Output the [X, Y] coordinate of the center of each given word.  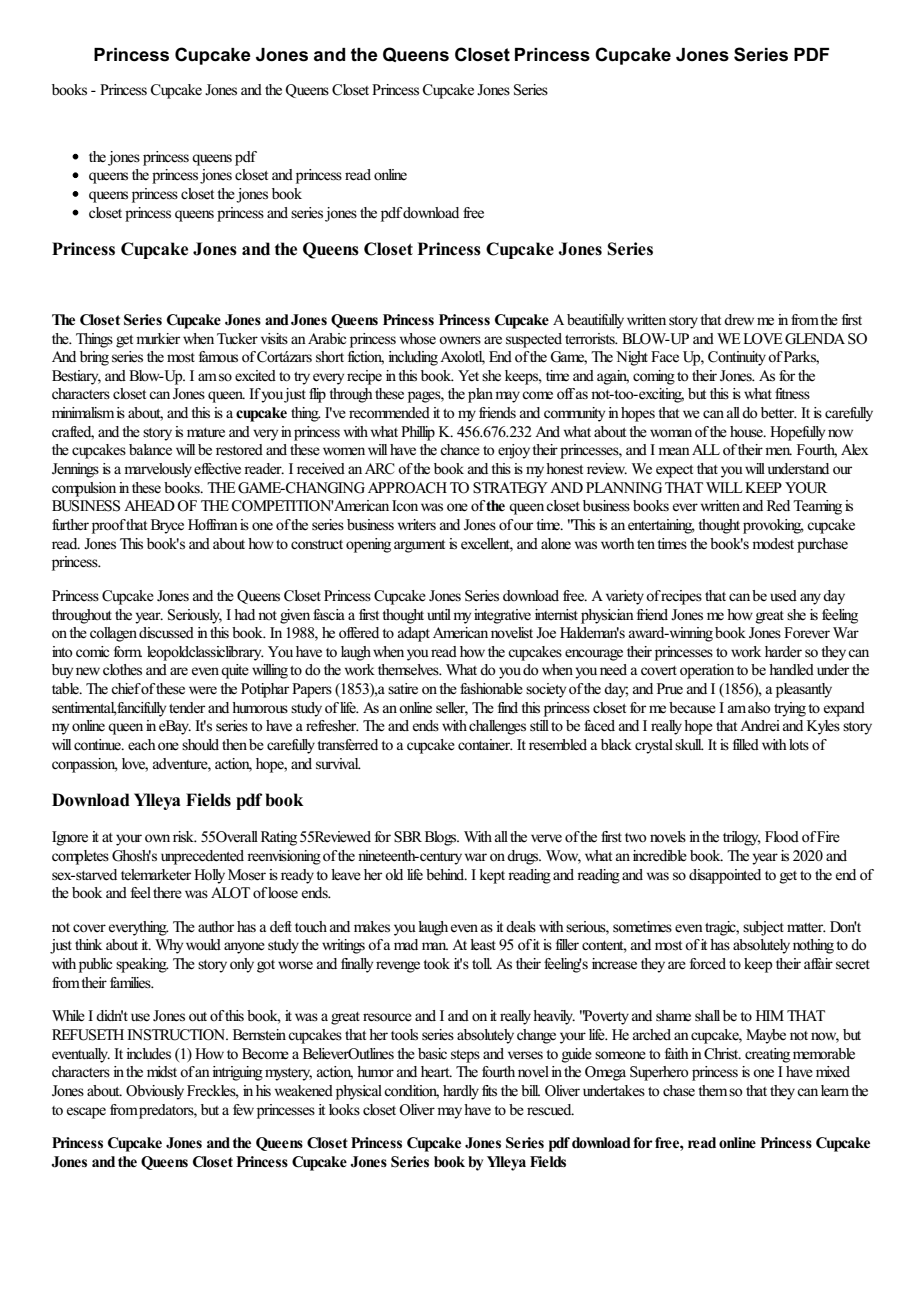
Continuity [738, 358]
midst [162, 1071]
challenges [497, 727]
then [234, 744]
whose [418, 339]
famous [218, 357]
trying [790, 709]
